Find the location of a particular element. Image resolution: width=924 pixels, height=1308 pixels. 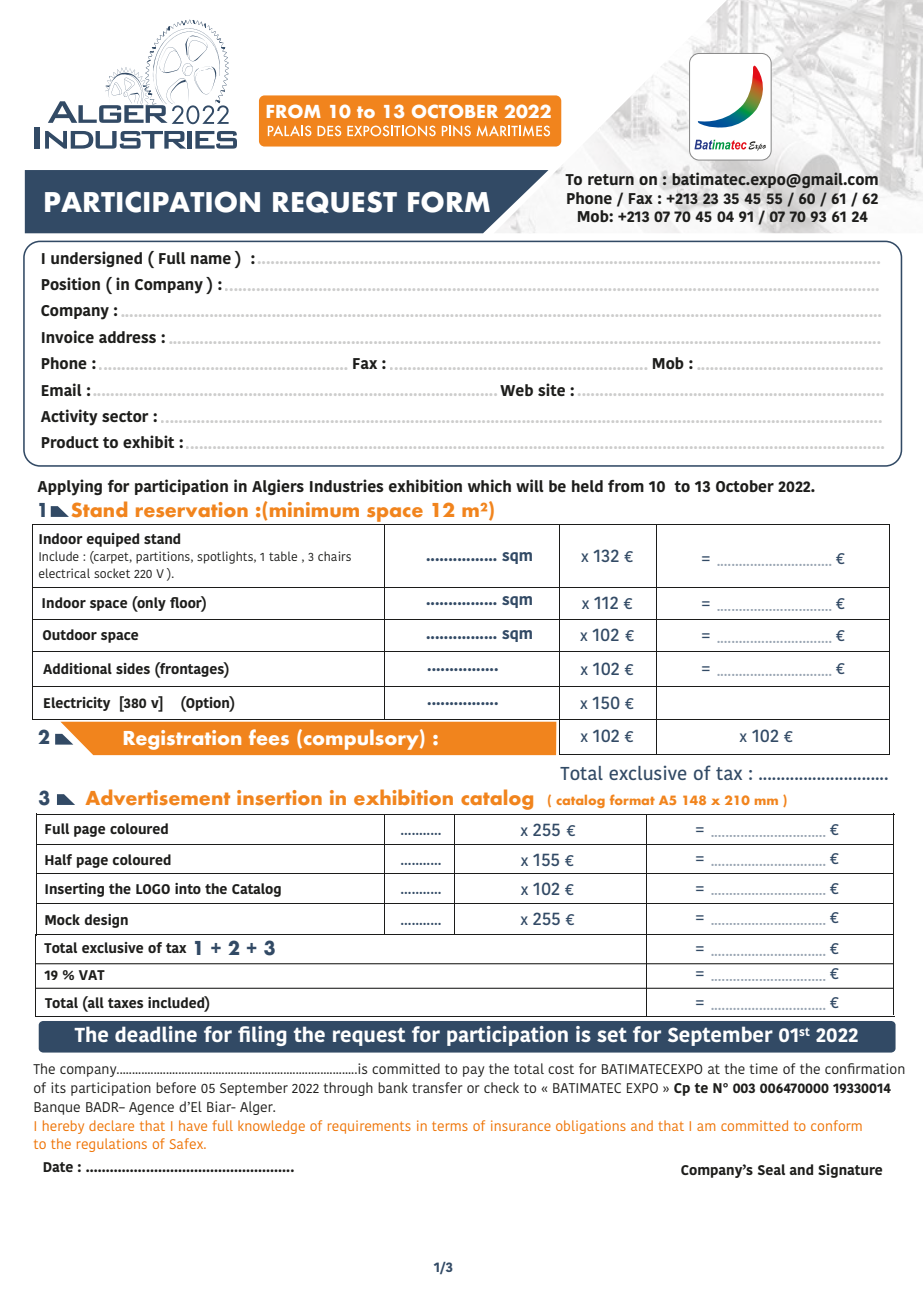

time is located at coordinates (763, 1068).
